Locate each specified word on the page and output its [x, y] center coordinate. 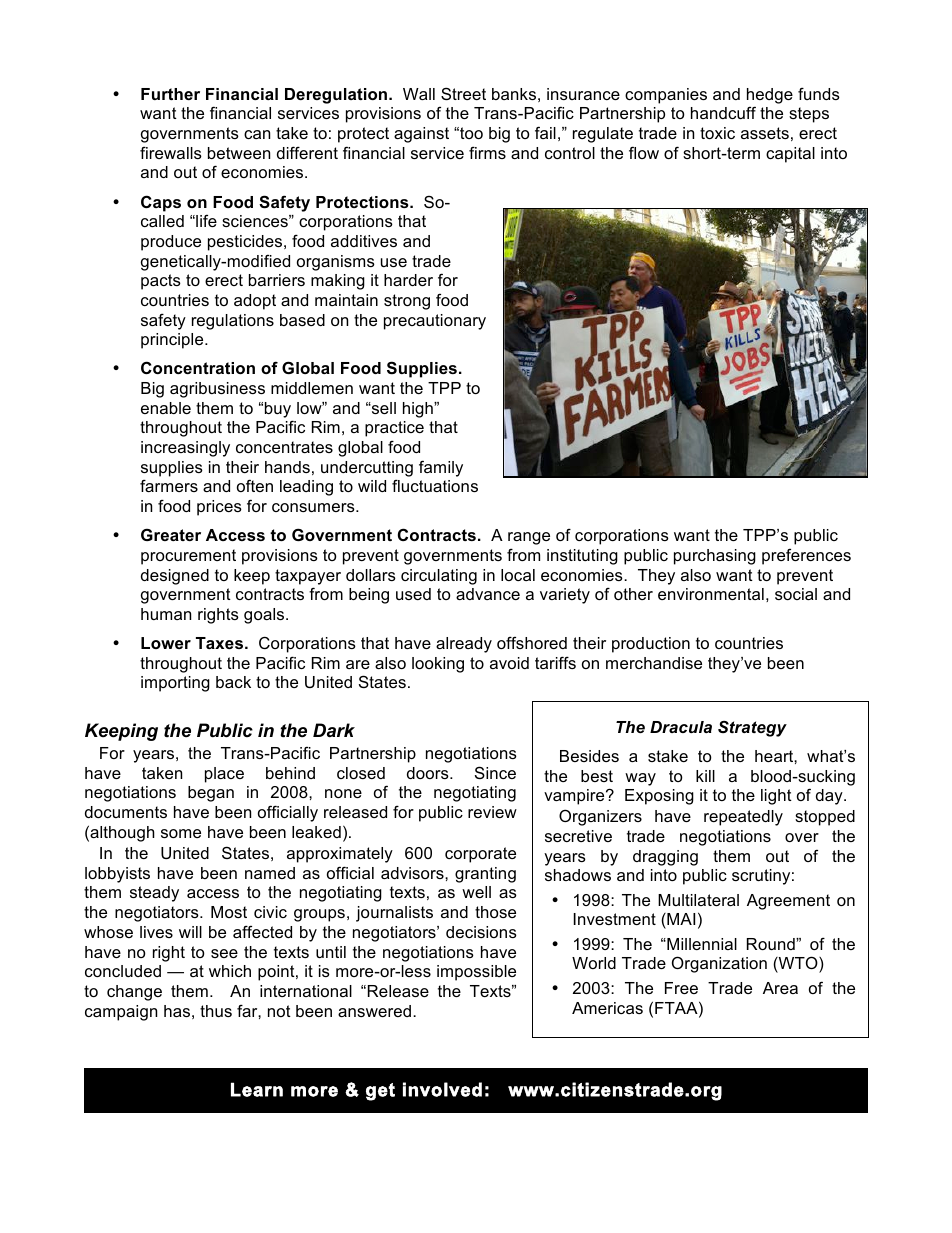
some [181, 833]
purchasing [715, 557]
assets [765, 133]
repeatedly [743, 818]
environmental [711, 594]
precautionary [435, 322]
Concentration [198, 367]
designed [175, 577]
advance [488, 594]
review [492, 812]
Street [463, 93]
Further [170, 94]
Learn [257, 1089]
